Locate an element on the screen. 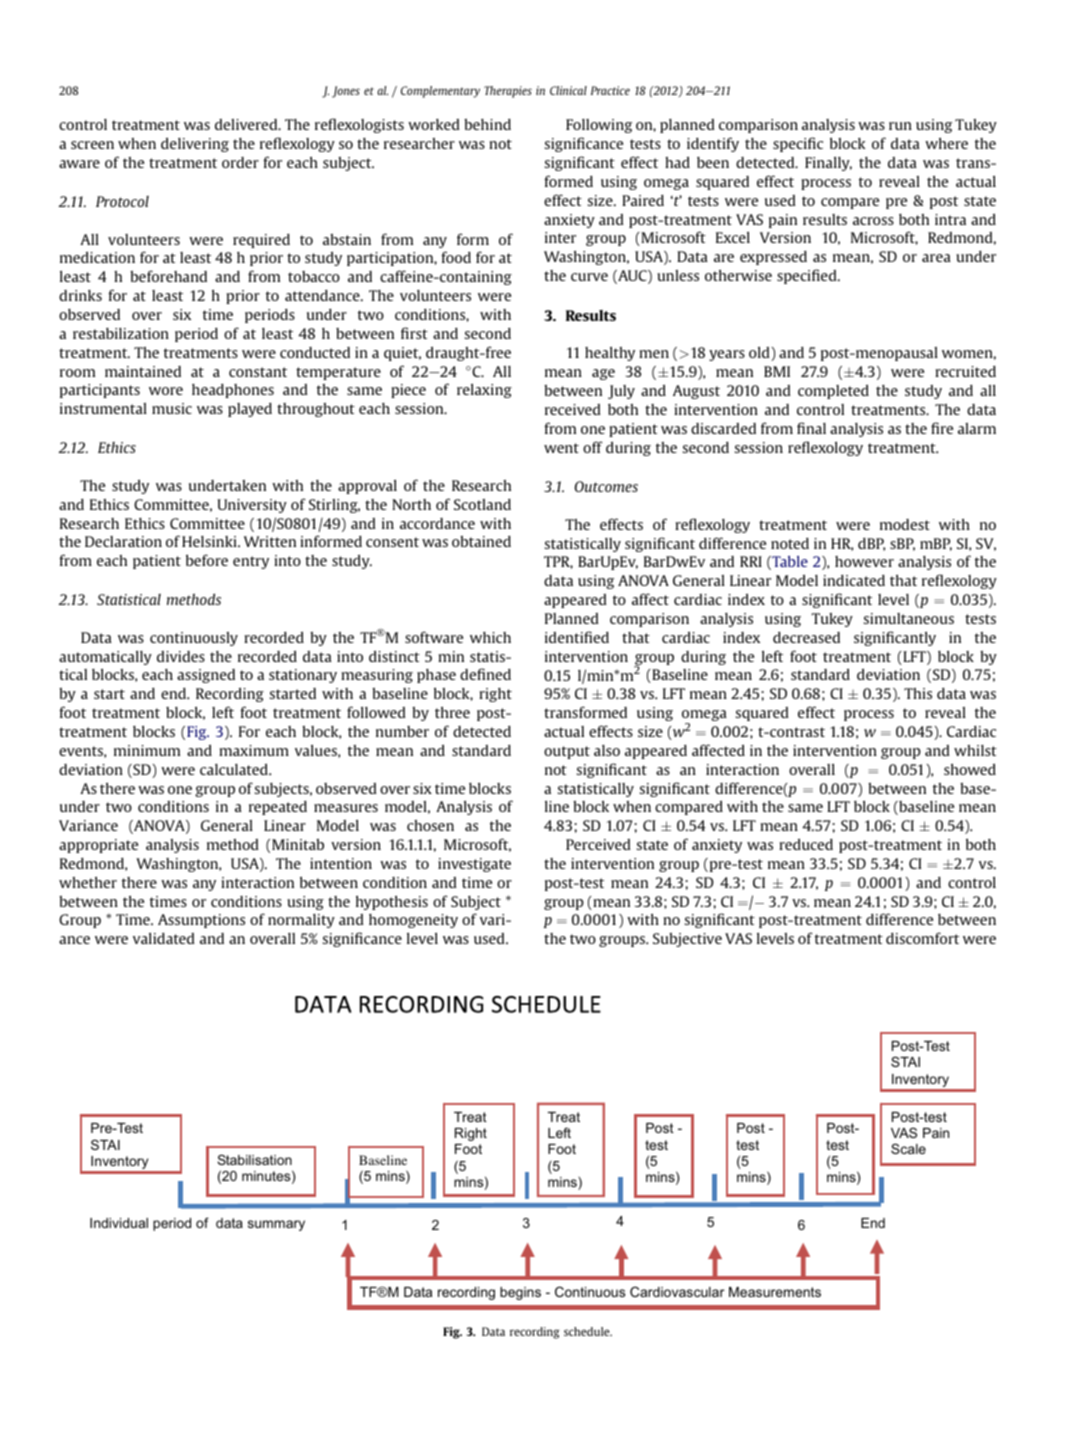 The height and width of the screenshot is (1430, 1073). Helsinki is located at coordinates (210, 541).
